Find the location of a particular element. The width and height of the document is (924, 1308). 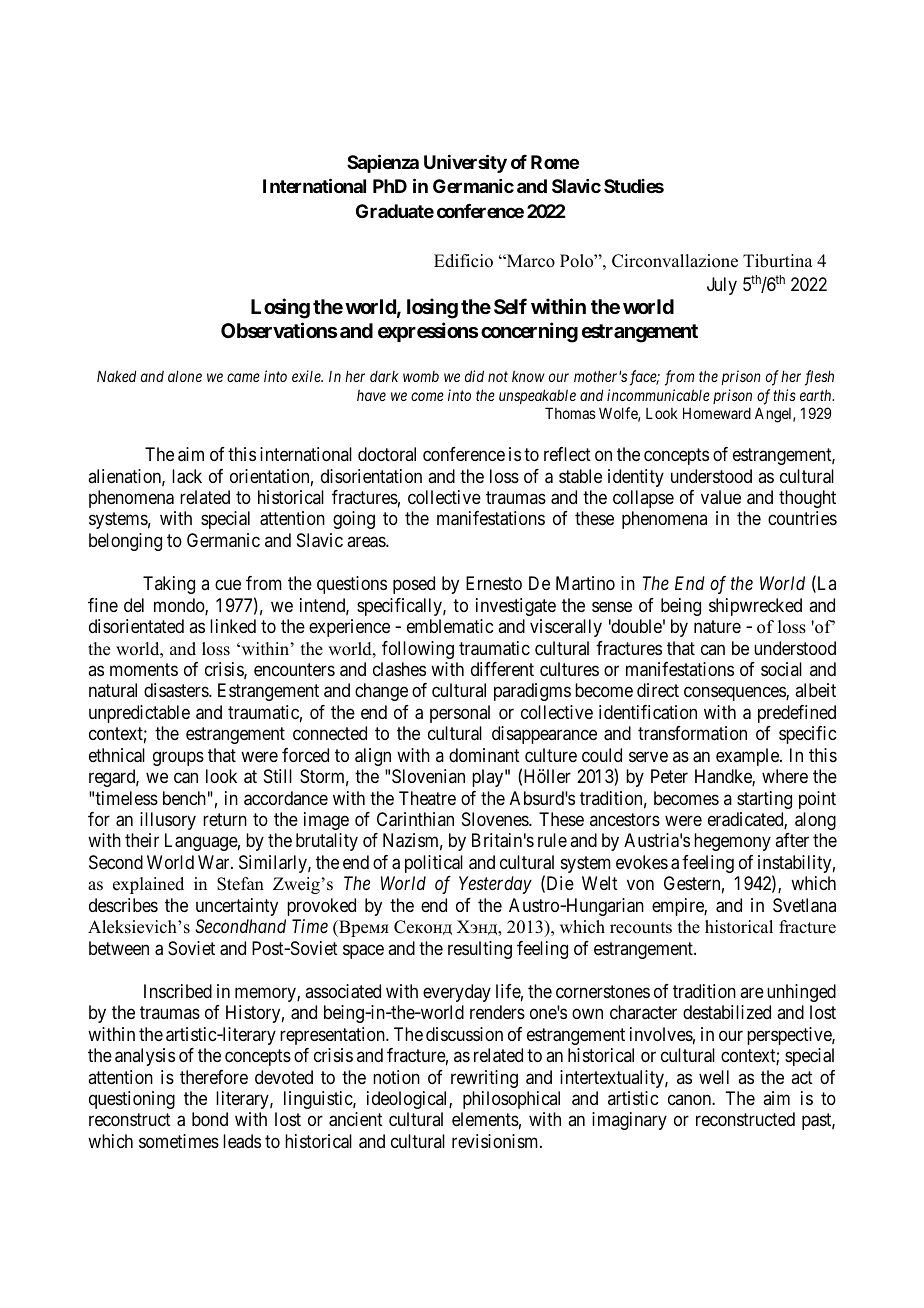

return is located at coordinates (225, 819).
